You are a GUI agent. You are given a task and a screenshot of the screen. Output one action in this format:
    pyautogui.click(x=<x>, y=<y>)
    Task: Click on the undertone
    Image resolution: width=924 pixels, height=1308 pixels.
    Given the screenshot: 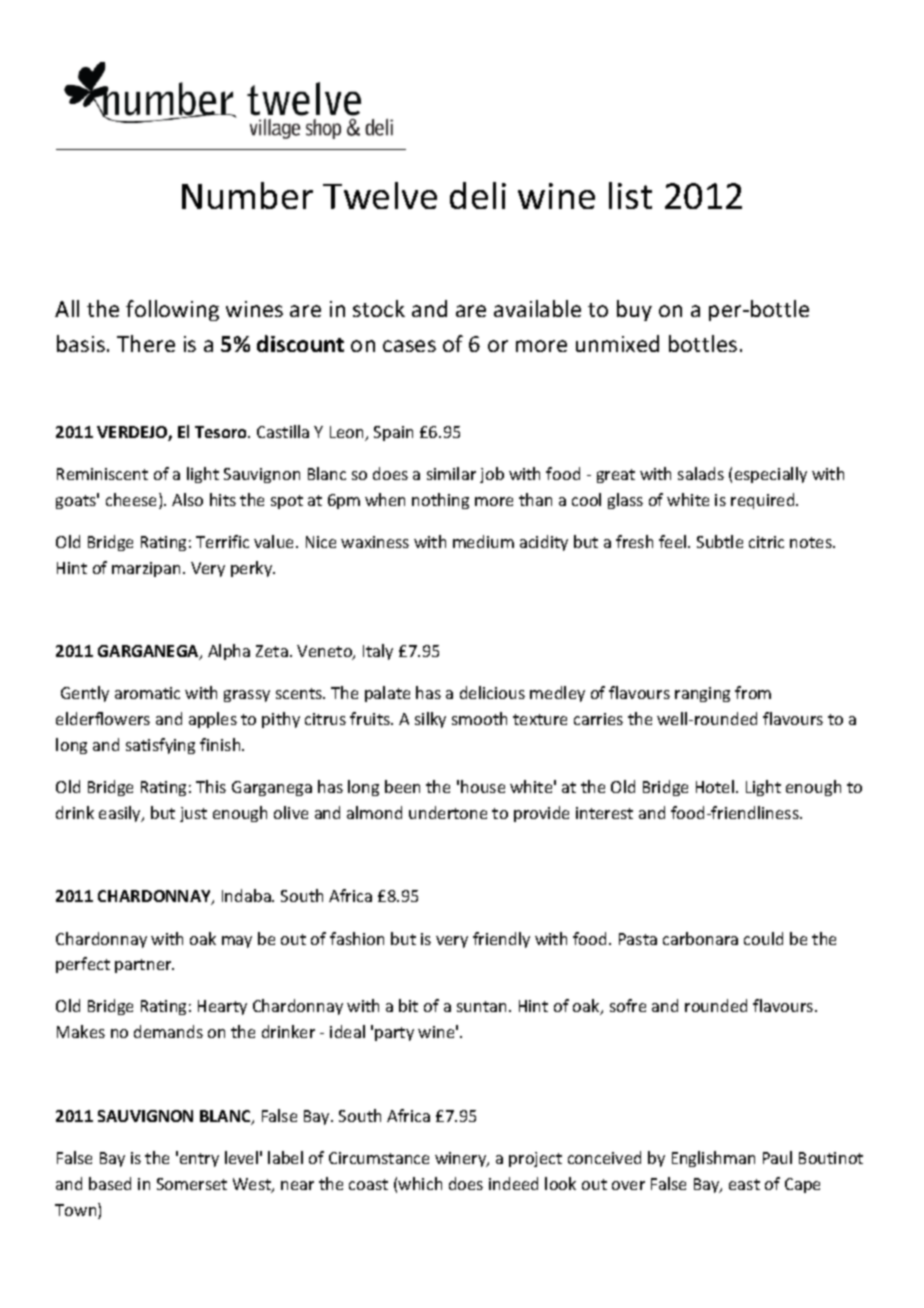 What is the action you would take?
    pyautogui.click(x=448, y=812)
